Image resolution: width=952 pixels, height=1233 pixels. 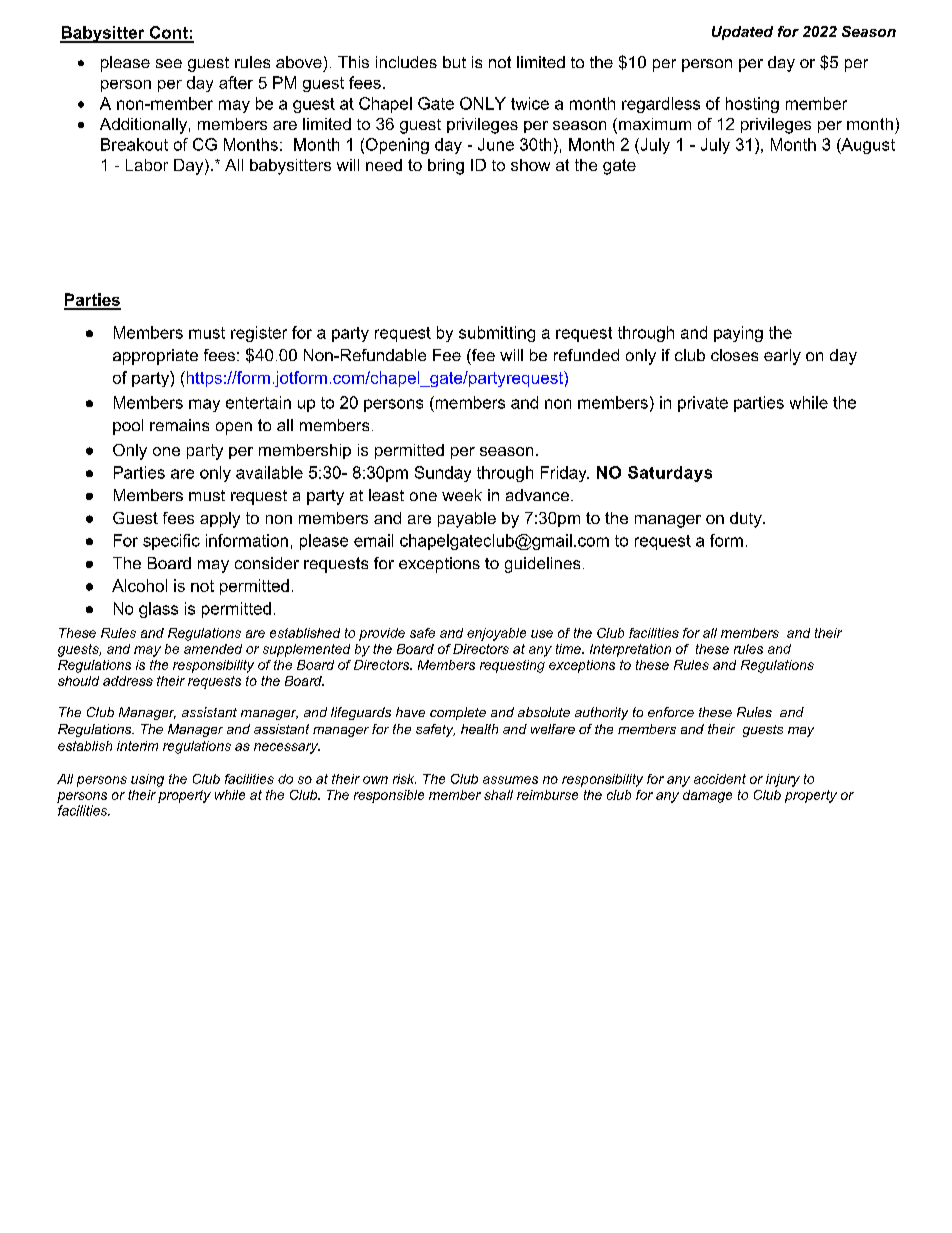 What do you see at coordinates (630, 650) in the screenshot?
I see `Interpretation` at bounding box center [630, 650].
